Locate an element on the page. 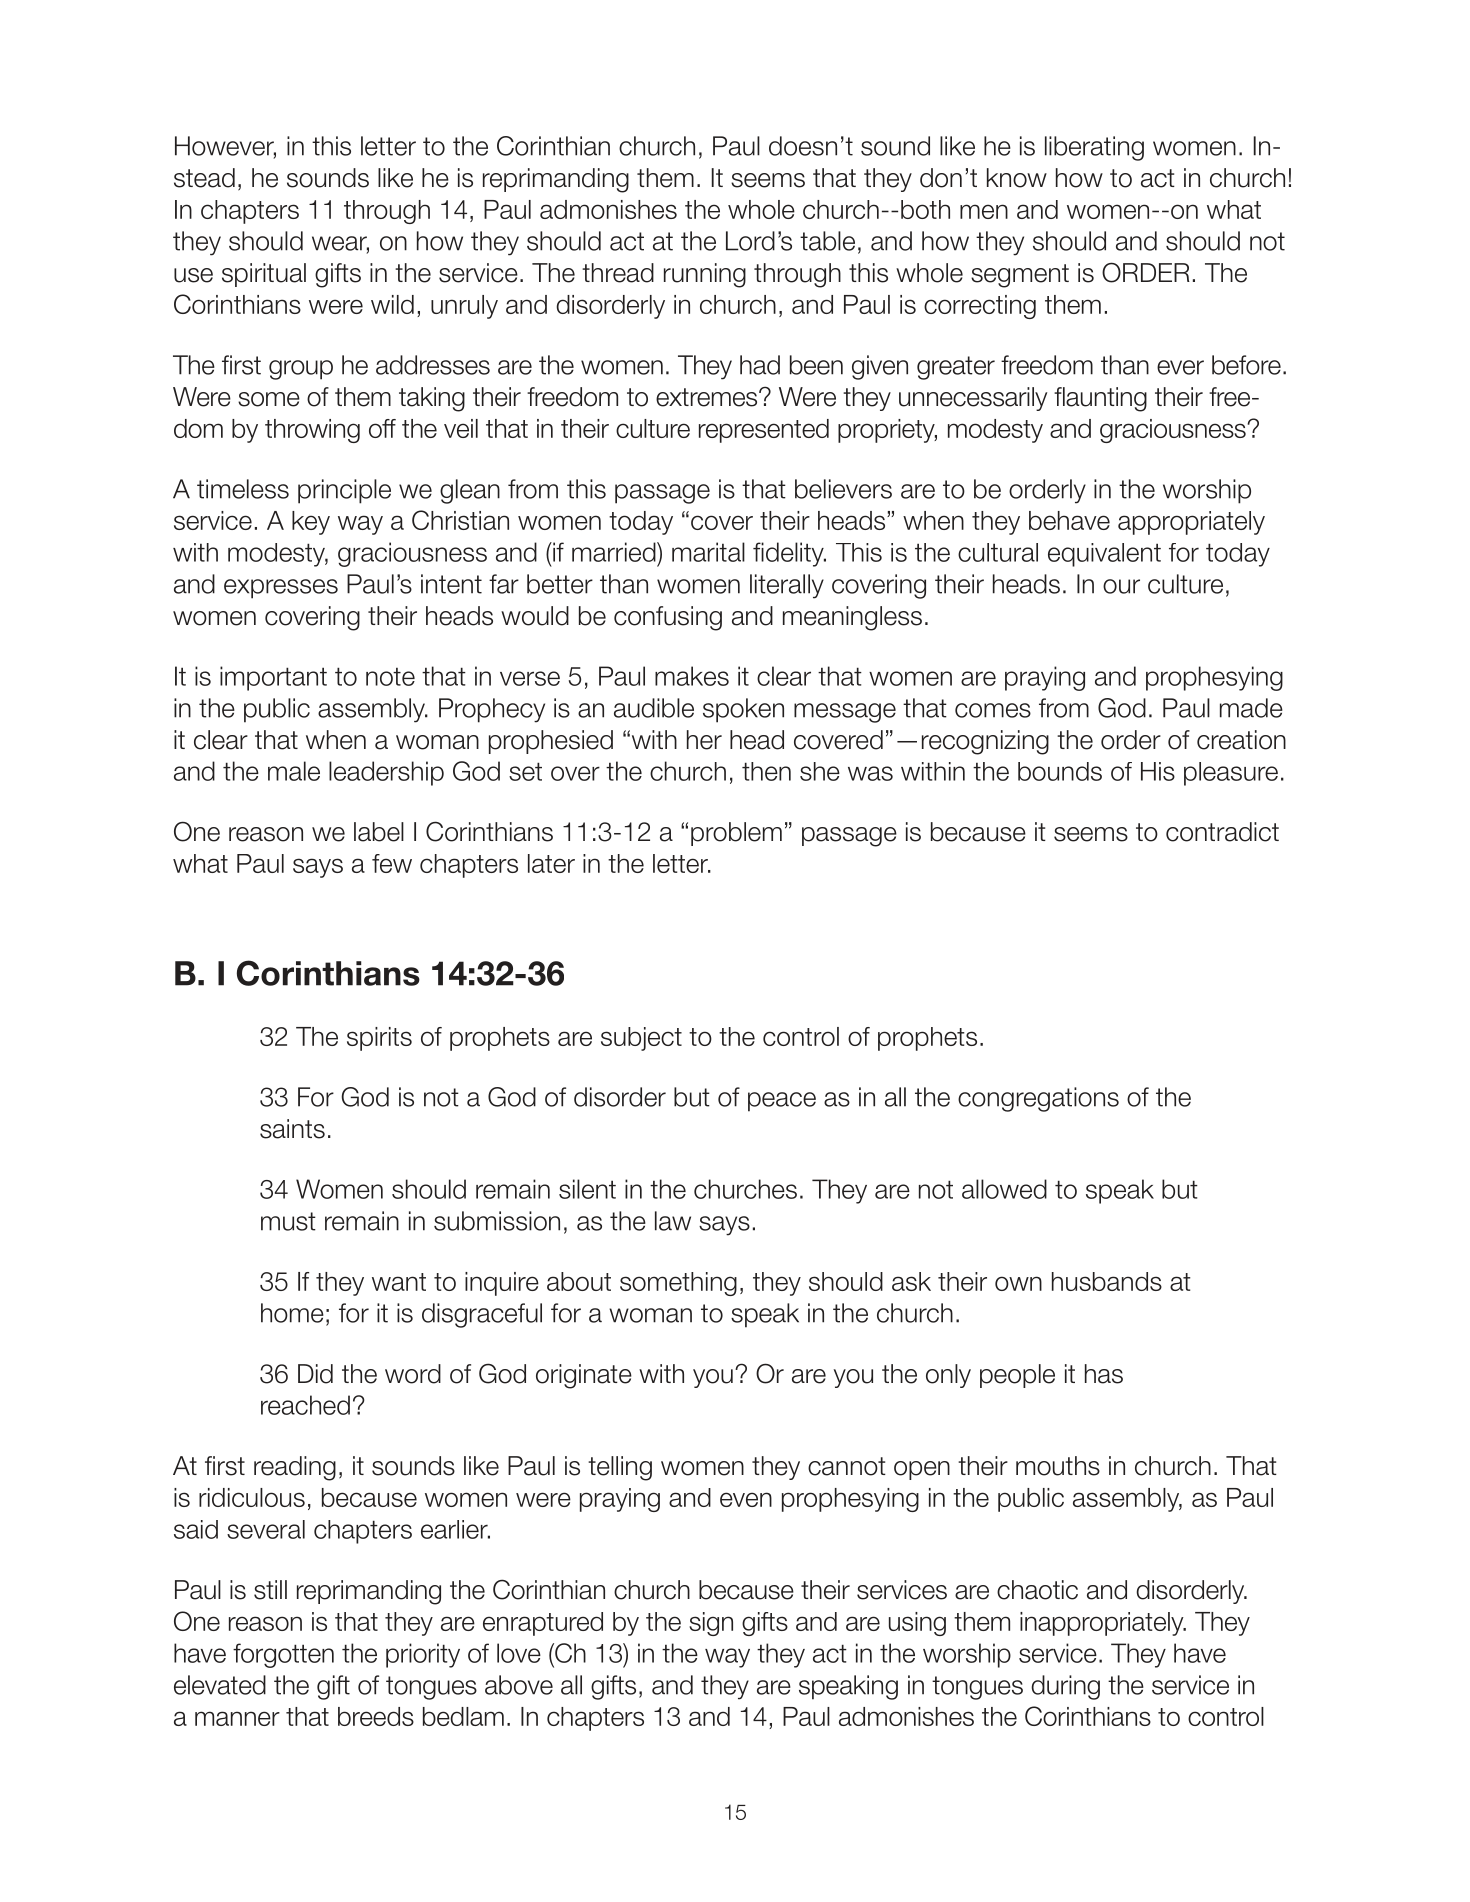 This image has height=1902, width=1470. liberating is located at coordinates (1094, 148).
